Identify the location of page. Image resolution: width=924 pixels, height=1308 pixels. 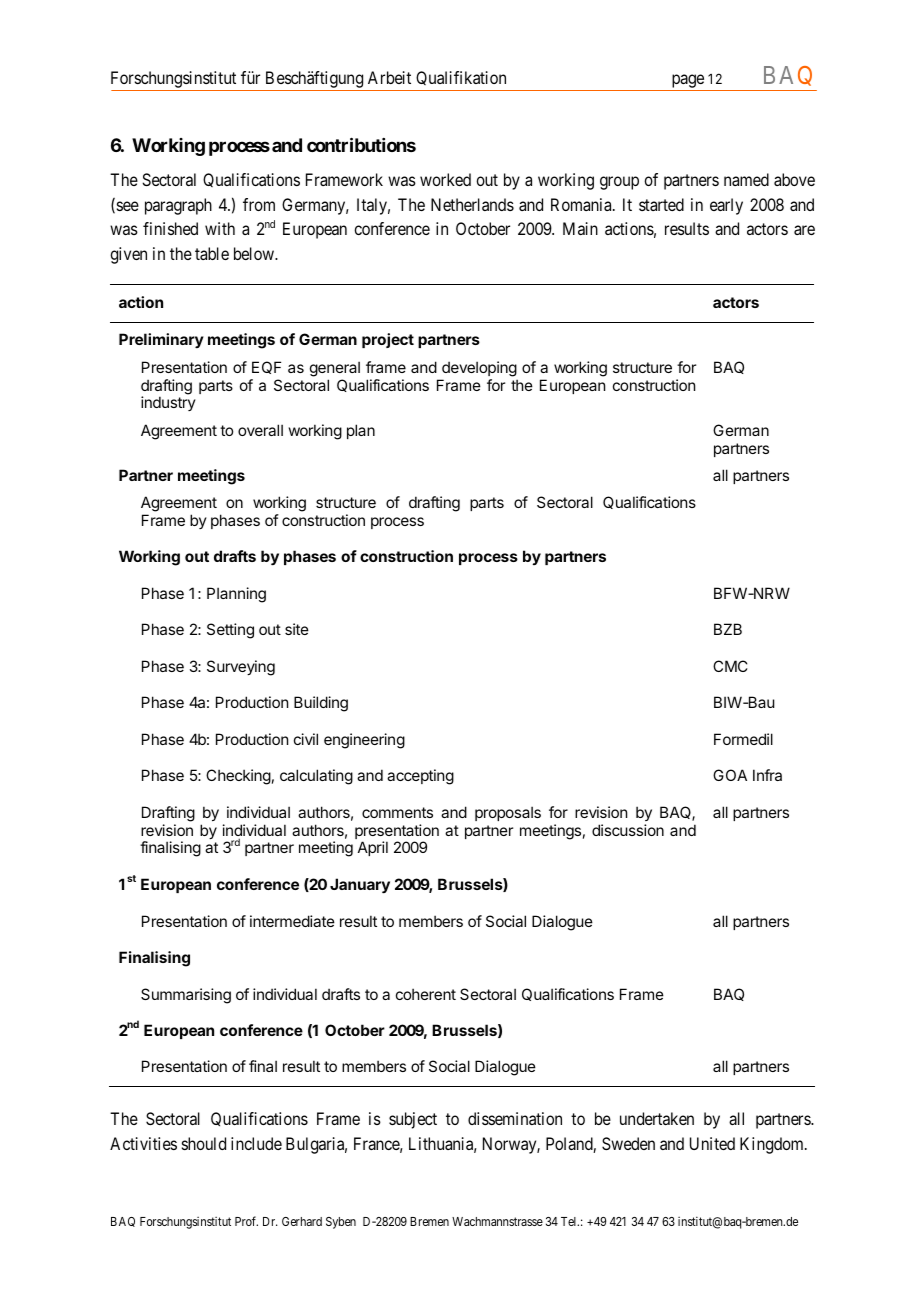
(687, 82).
